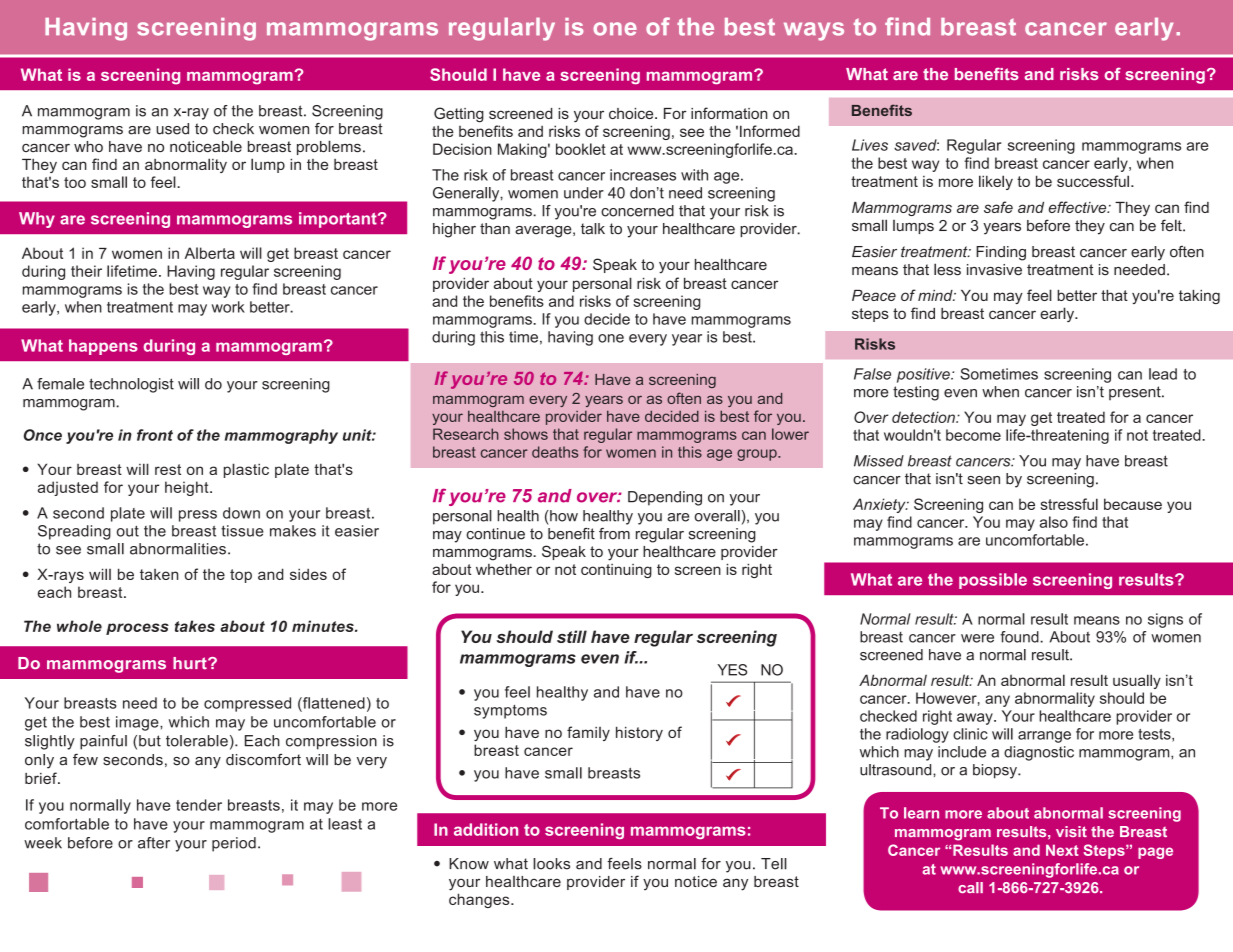 The image size is (1233, 952). What do you see at coordinates (172, 129) in the page?
I see `used` at bounding box center [172, 129].
